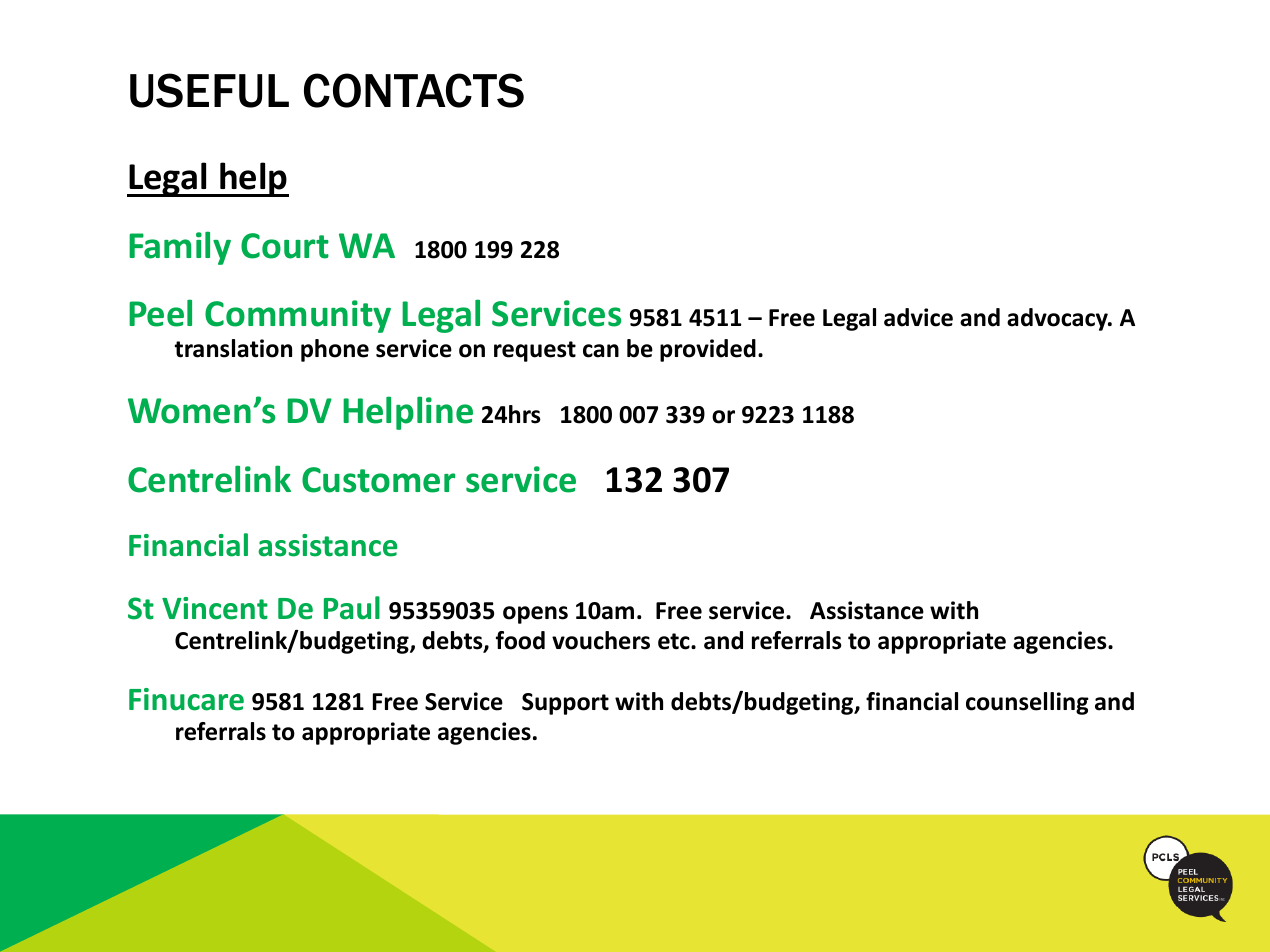 Image resolution: width=1270 pixels, height=952 pixels. Describe the element at coordinates (209, 90) in the document. I see `USEFUL` at that location.
